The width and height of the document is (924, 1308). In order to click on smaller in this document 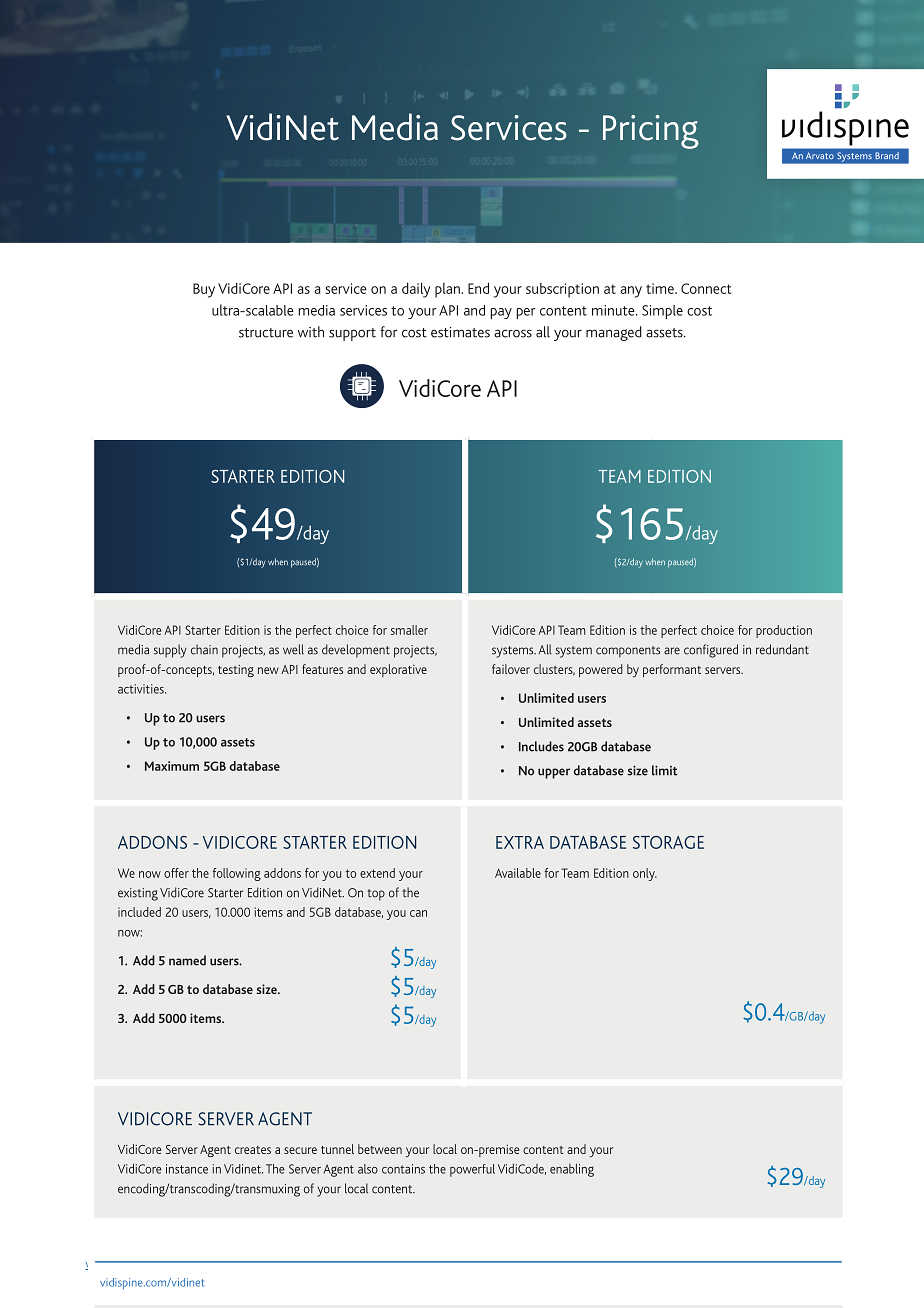, I will do `click(409, 630)`.
